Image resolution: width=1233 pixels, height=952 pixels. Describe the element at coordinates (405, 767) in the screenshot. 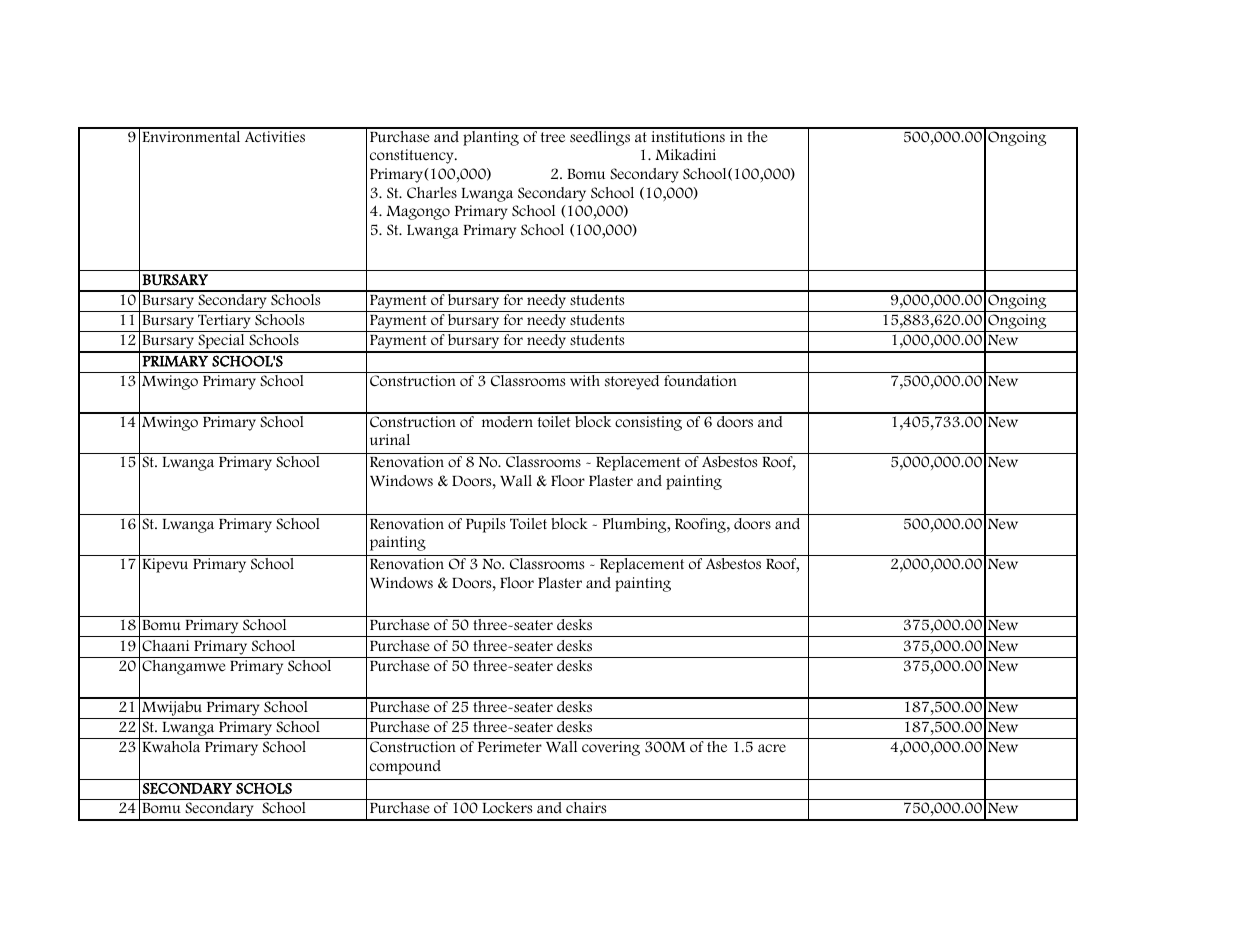

I see `compound` at that location.
